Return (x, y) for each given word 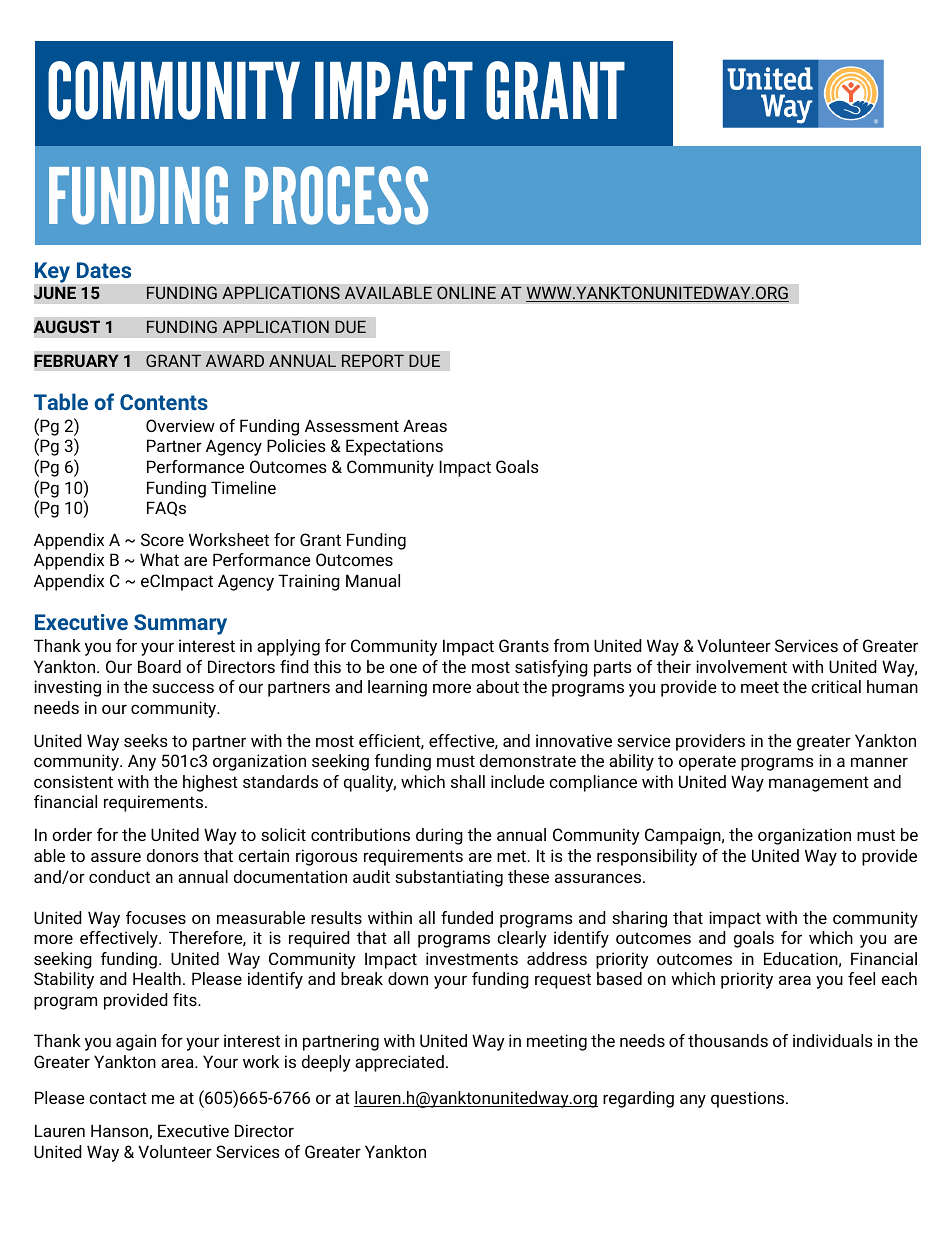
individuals (833, 1040)
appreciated (399, 1063)
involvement (741, 666)
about (497, 686)
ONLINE (466, 292)
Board (159, 666)
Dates (104, 270)
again (136, 1042)
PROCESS (336, 195)
